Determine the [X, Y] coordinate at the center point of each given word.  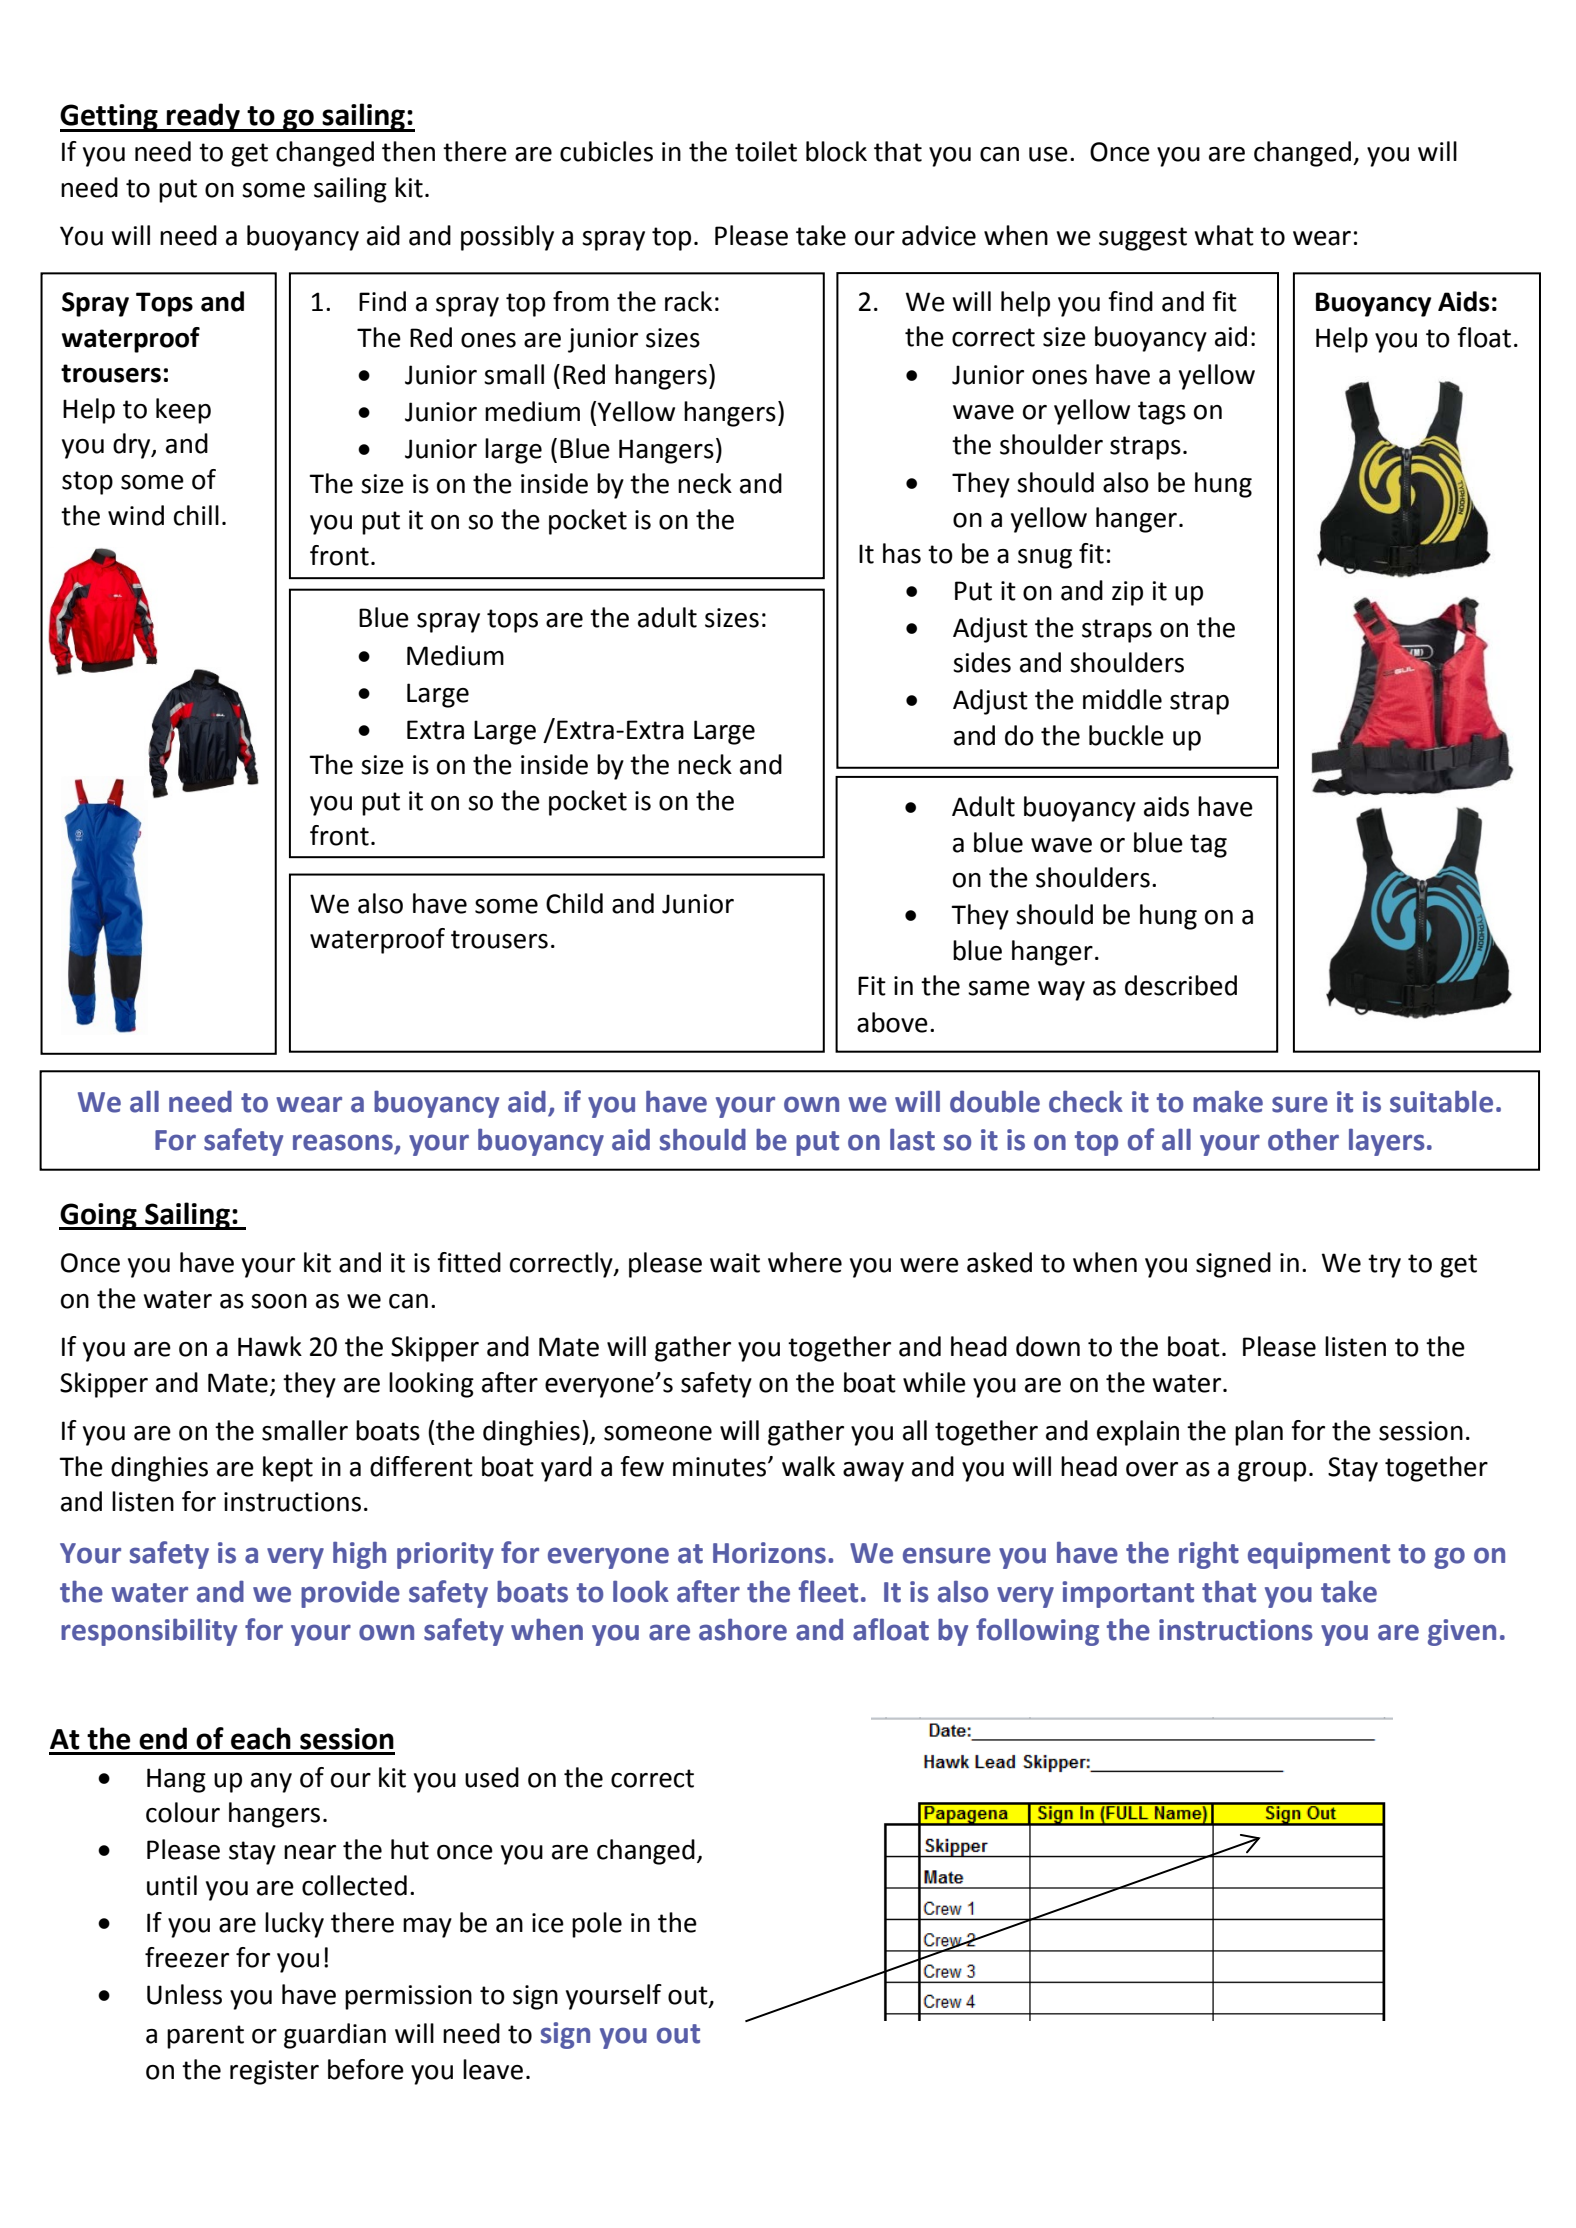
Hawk [270, 1346]
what [1224, 235]
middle [1122, 699]
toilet [766, 151]
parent [205, 2037]
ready [203, 117]
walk [808, 1466]
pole [597, 1925]
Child [574, 903]
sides [982, 662]
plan [1259, 1433]
